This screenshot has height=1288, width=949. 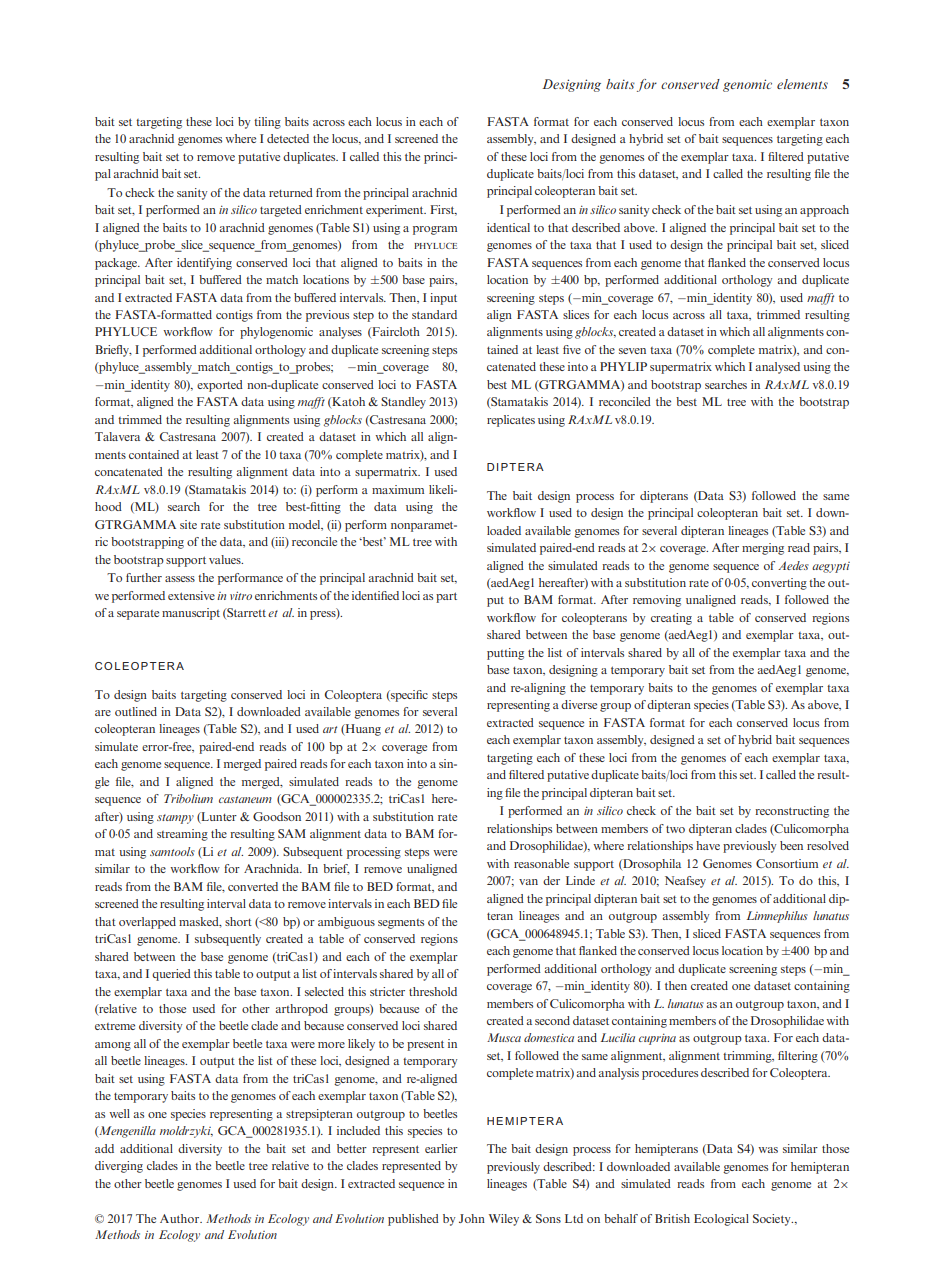 I want to click on tiling, so click(x=267, y=123).
